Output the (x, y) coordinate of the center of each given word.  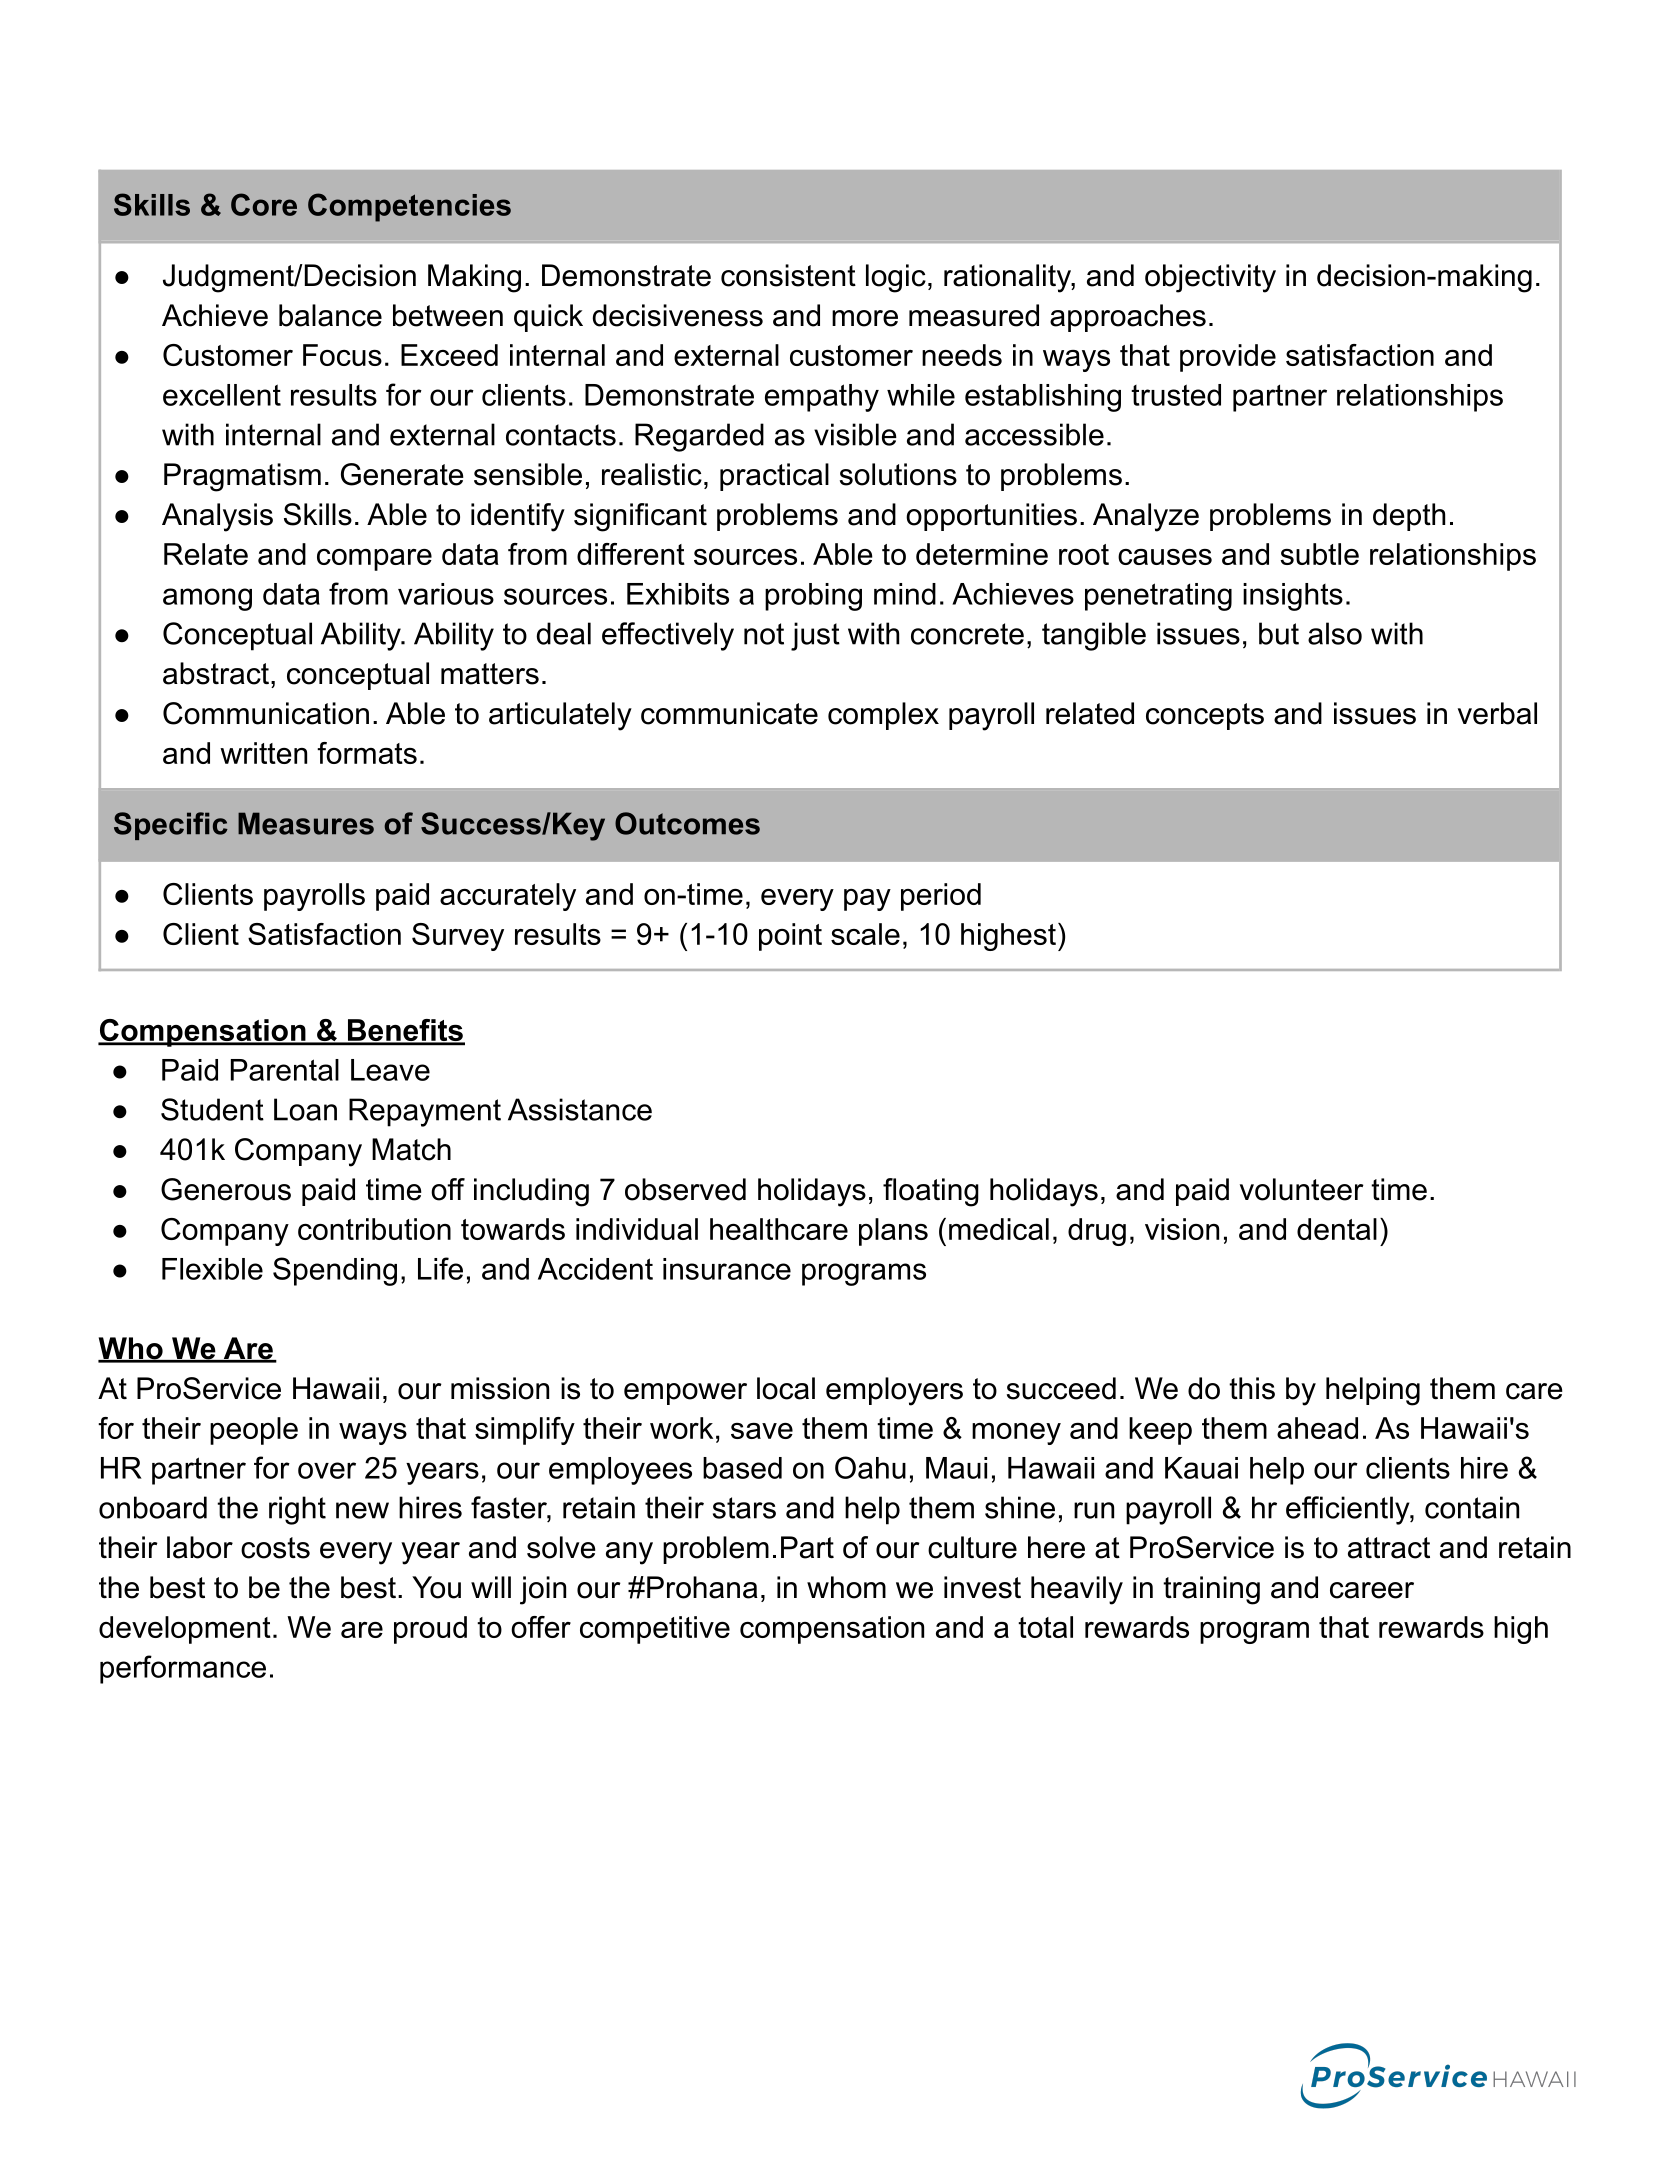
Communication (266, 713)
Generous (226, 1189)
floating (931, 1192)
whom (846, 1587)
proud (430, 1630)
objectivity (1210, 278)
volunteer (1302, 1189)
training (1211, 1590)
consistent (788, 275)
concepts (1205, 716)
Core (264, 204)
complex (883, 716)
